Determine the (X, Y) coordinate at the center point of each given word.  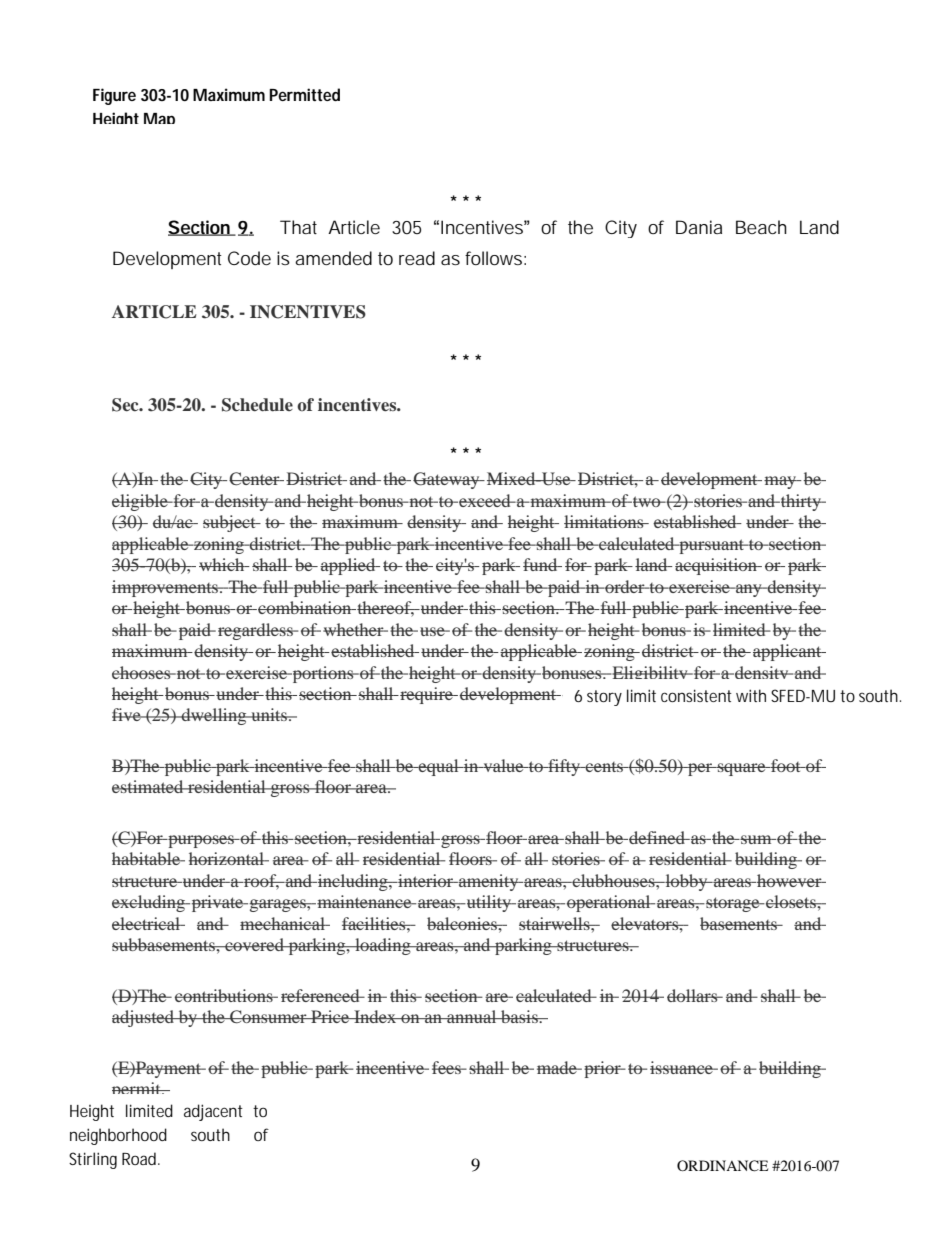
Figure (114, 96)
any (749, 590)
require (426, 695)
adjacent (213, 1112)
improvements (166, 588)
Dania (699, 227)
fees (448, 1067)
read (417, 258)
